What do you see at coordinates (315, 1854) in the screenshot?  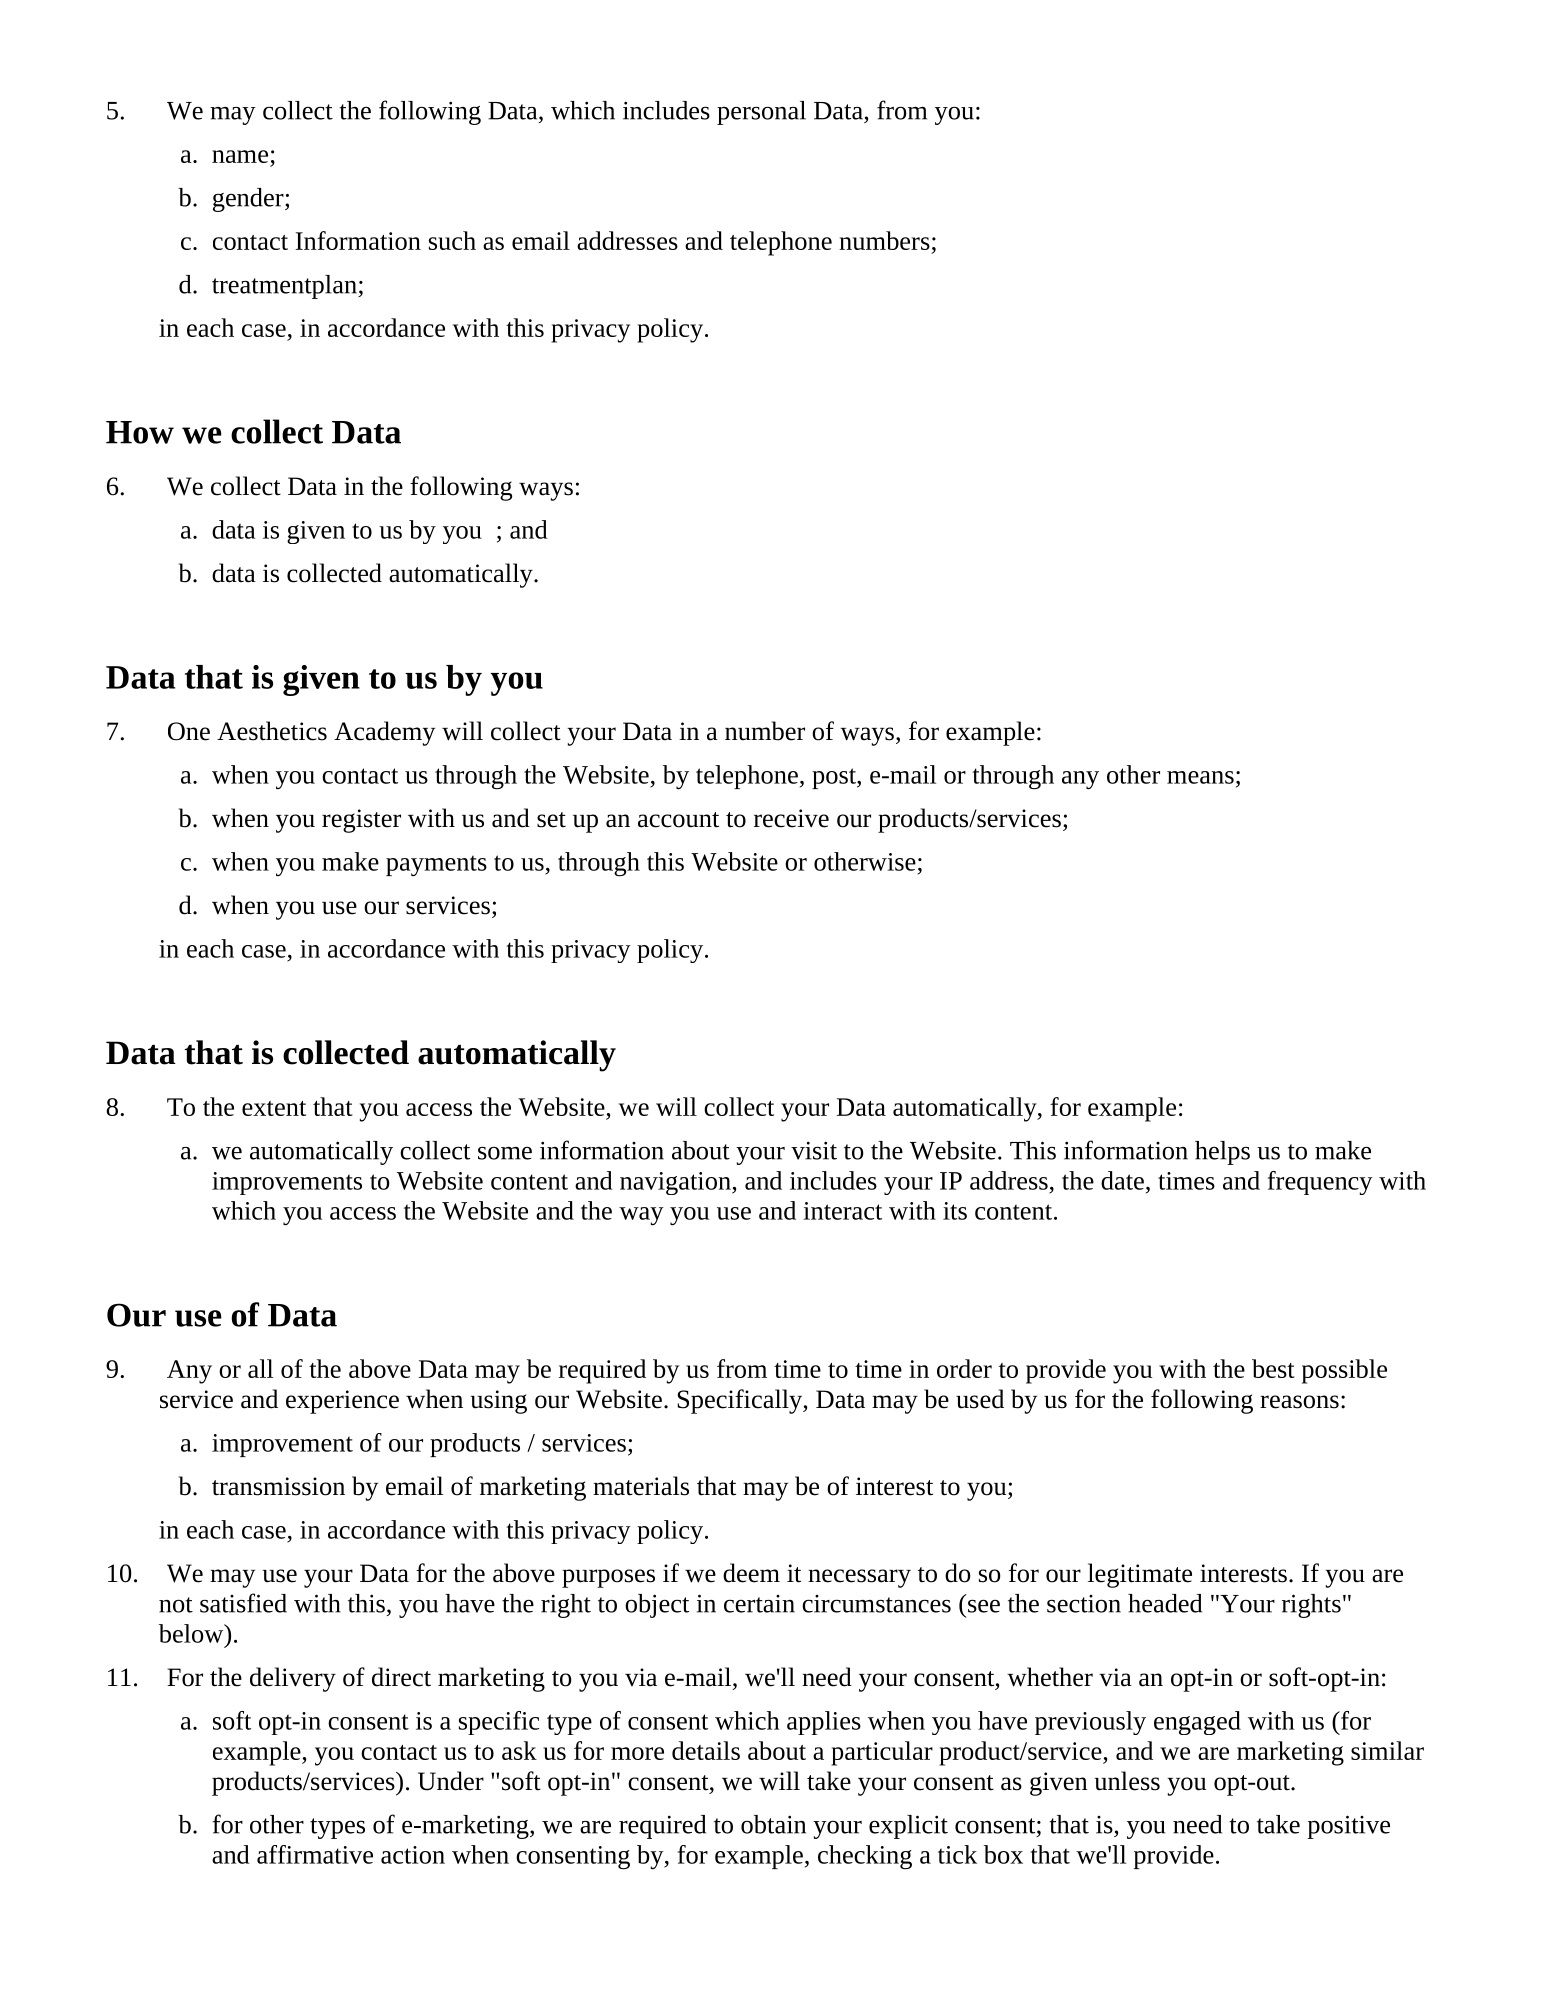 I see `affirmative` at bounding box center [315, 1854].
